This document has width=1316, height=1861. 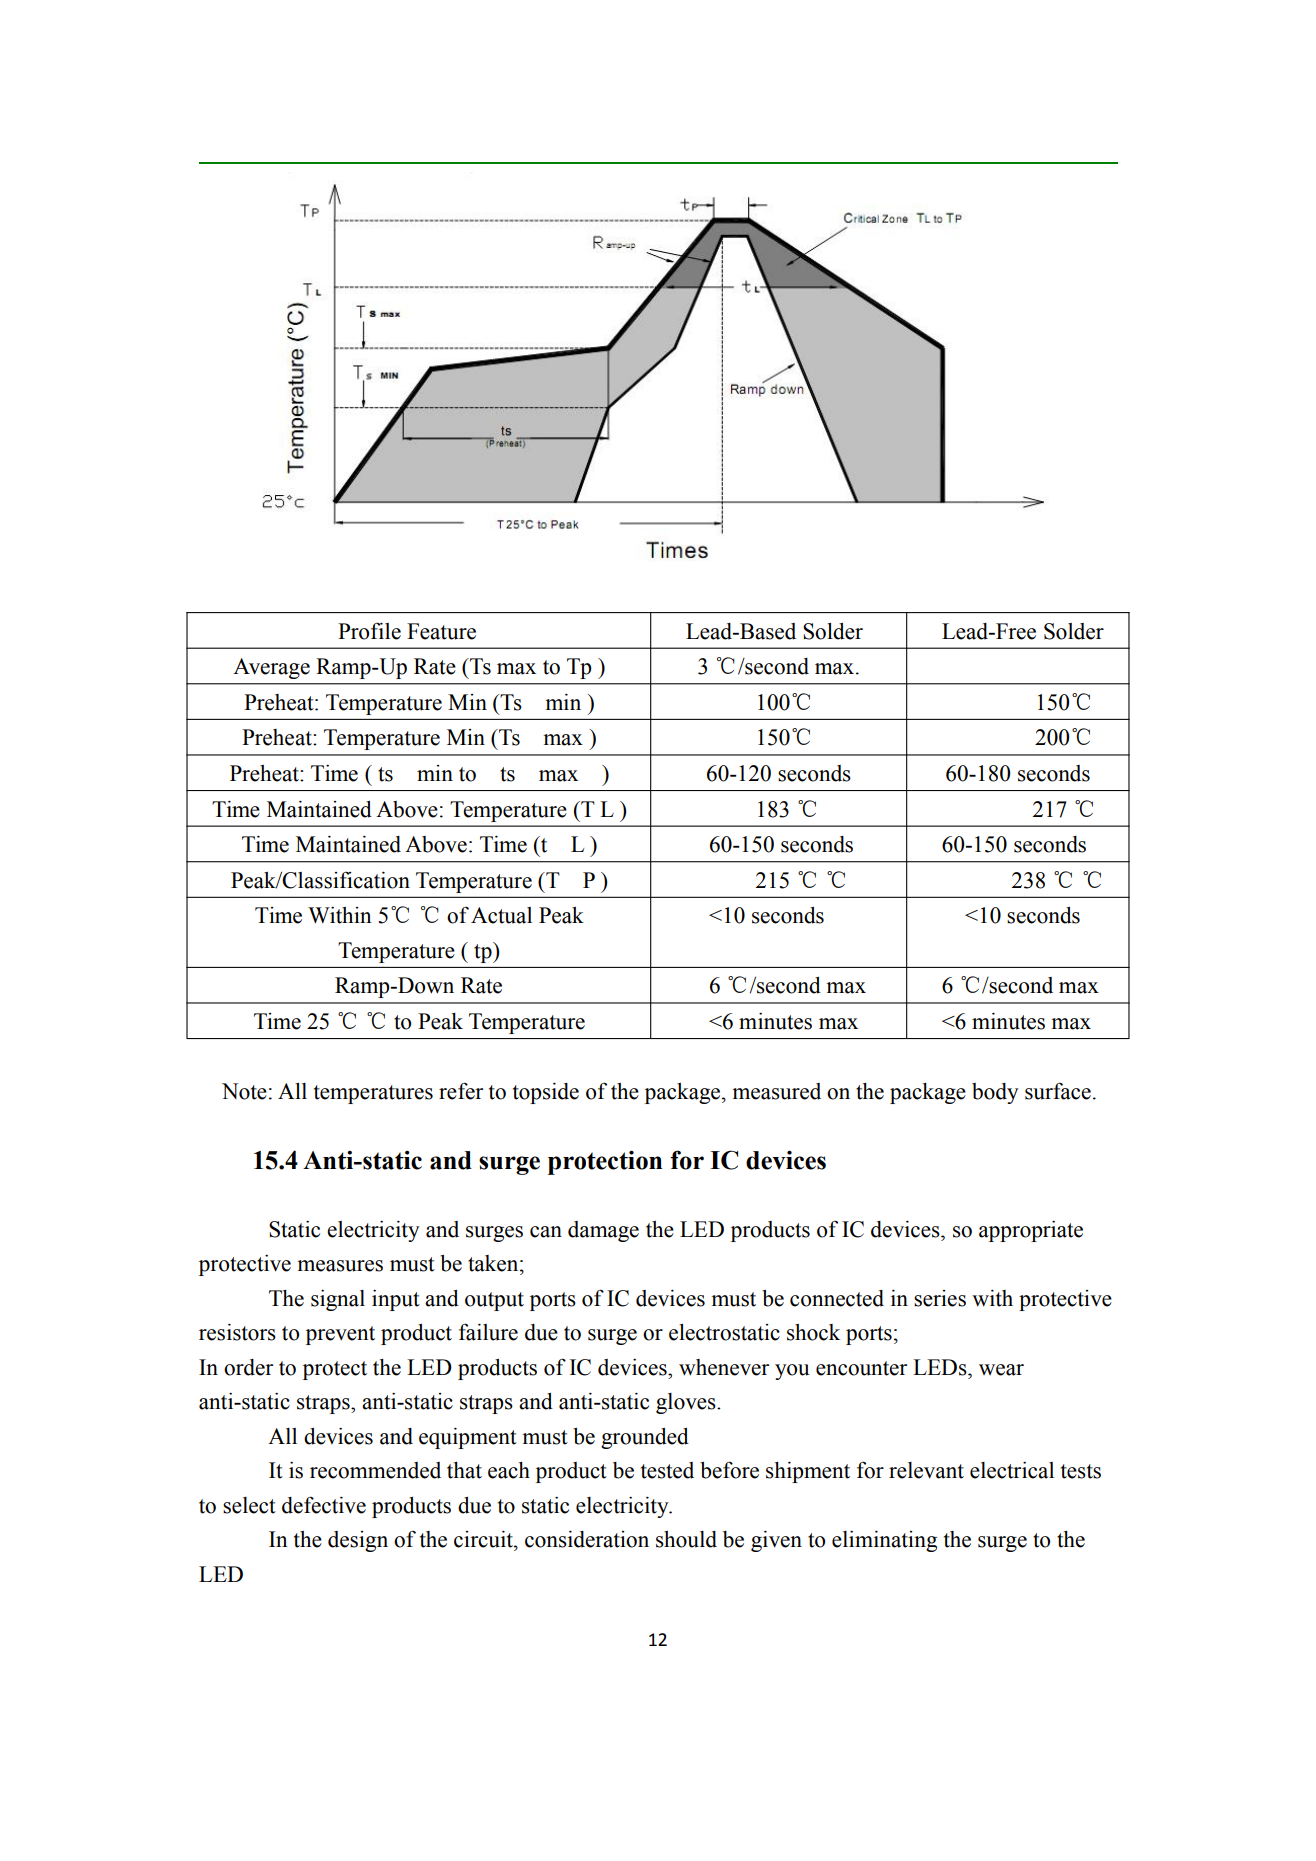 What do you see at coordinates (995, 1093) in the document?
I see `body` at bounding box center [995, 1093].
